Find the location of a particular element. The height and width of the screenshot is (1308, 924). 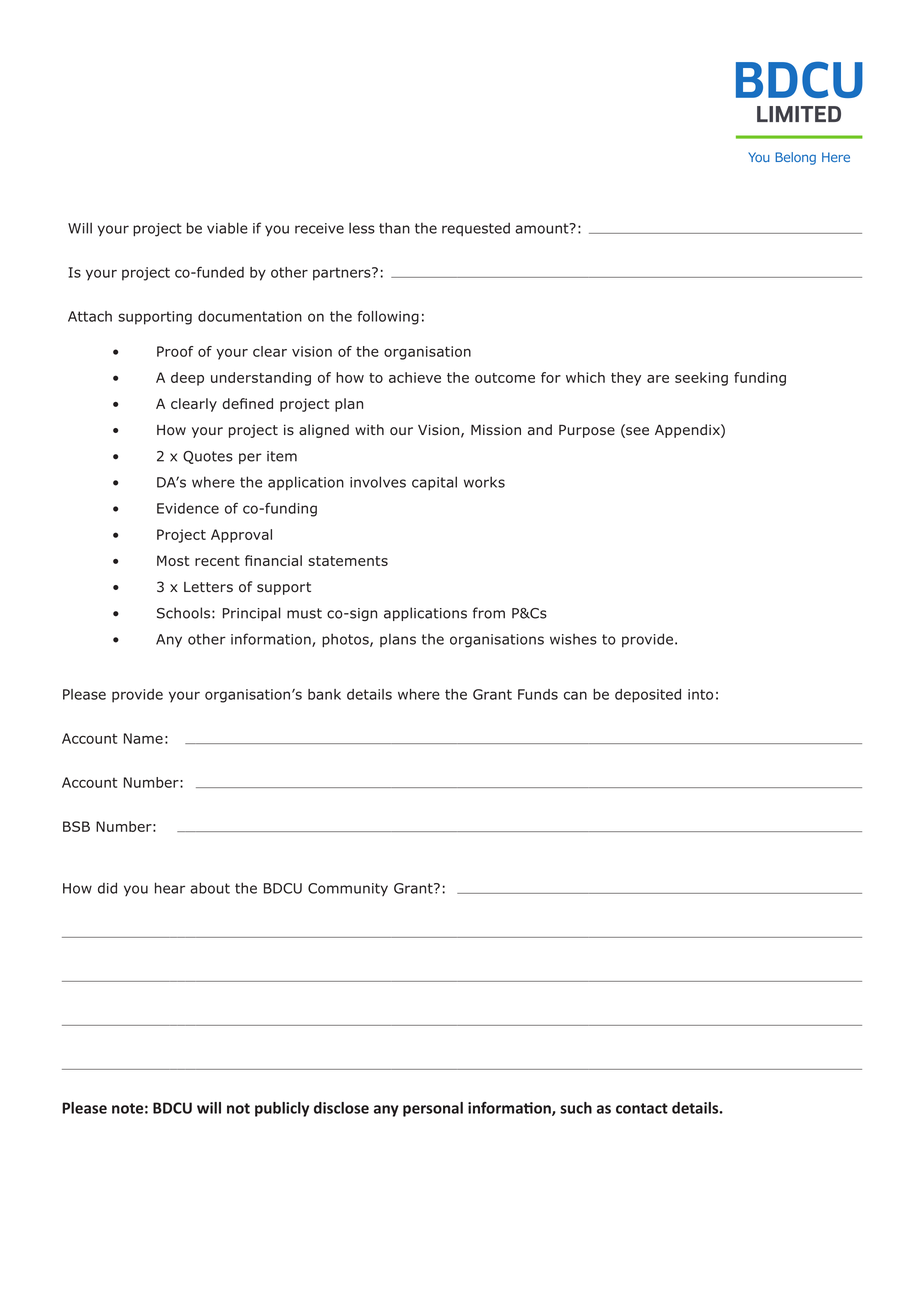

publicly is located at coordinates (282, 1109).
